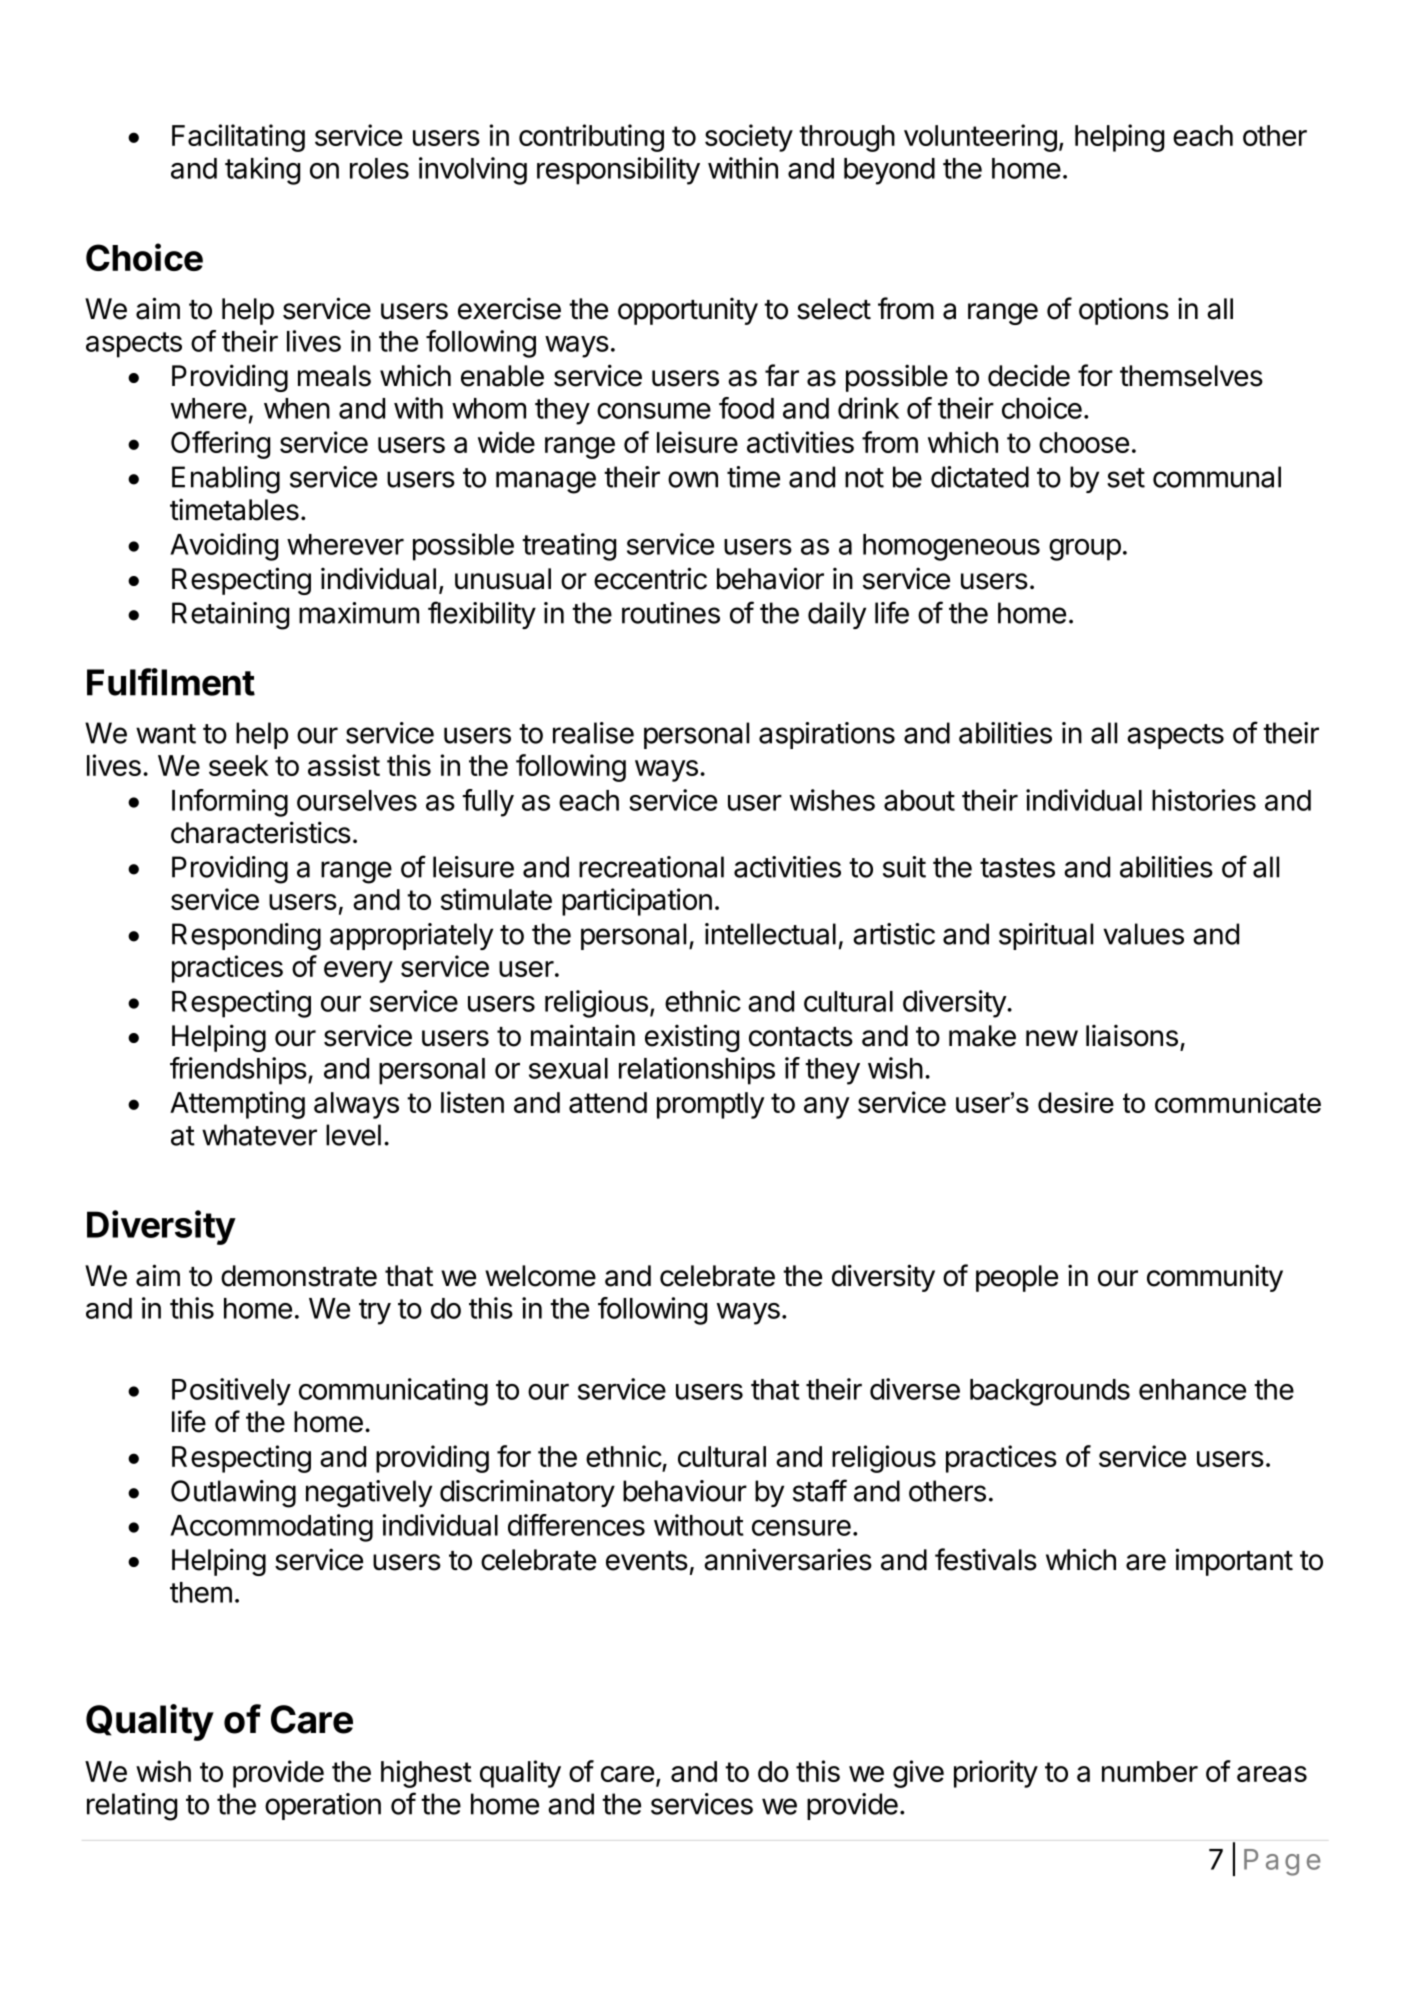 The height and width of the image is (1993, 1410). I want to click on options, so click(1124, 311).
